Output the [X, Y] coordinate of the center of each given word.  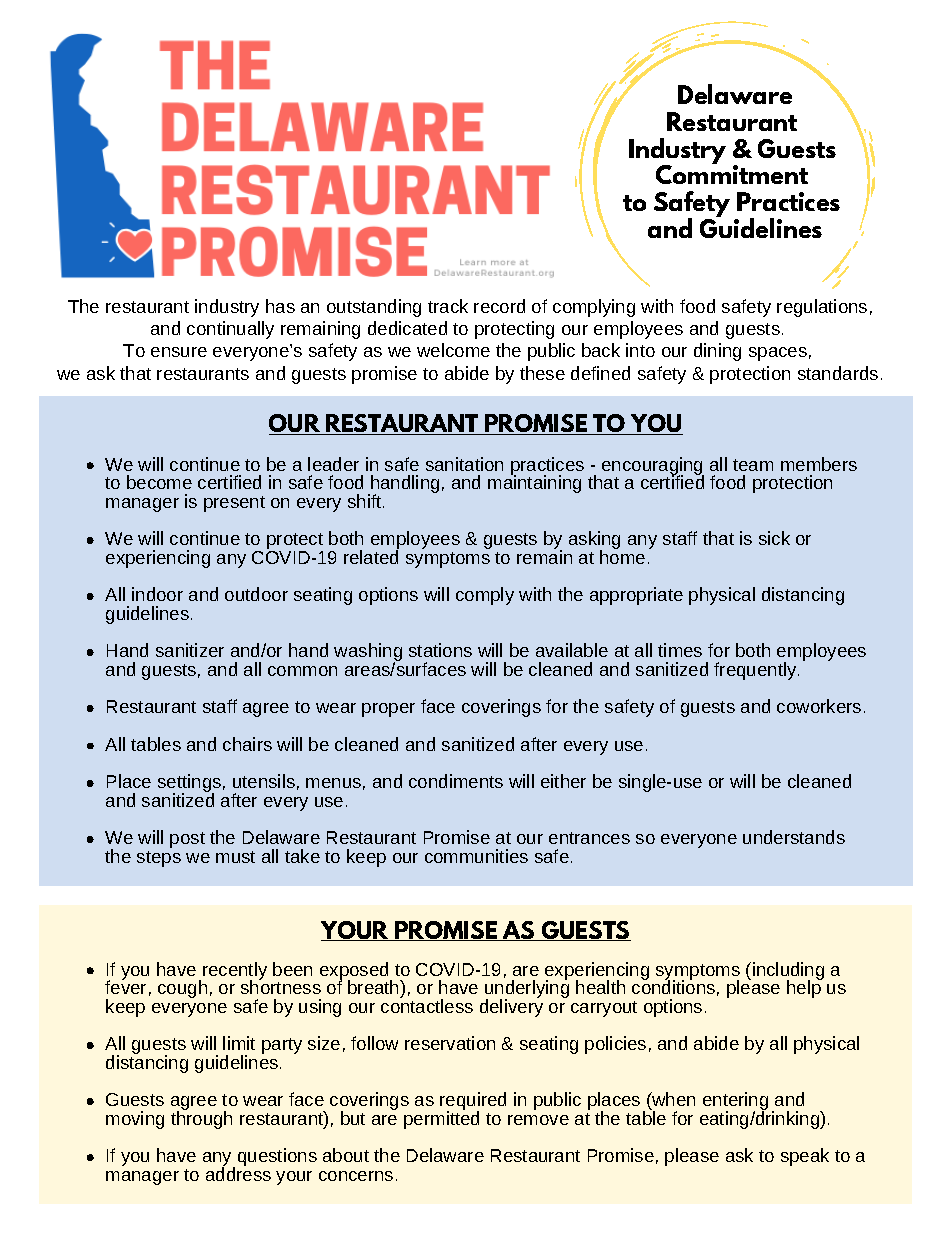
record [499, 306]
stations [440, 650]
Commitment [732, 173]
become [159, 482]
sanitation [464, 464]
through [201, 1119]
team [753, 465]
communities [476, 856]
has [280, 306]
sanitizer [190, 650]
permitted [441, 1119]
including [787, 972]
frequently [756, 671]
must [235, 857]
